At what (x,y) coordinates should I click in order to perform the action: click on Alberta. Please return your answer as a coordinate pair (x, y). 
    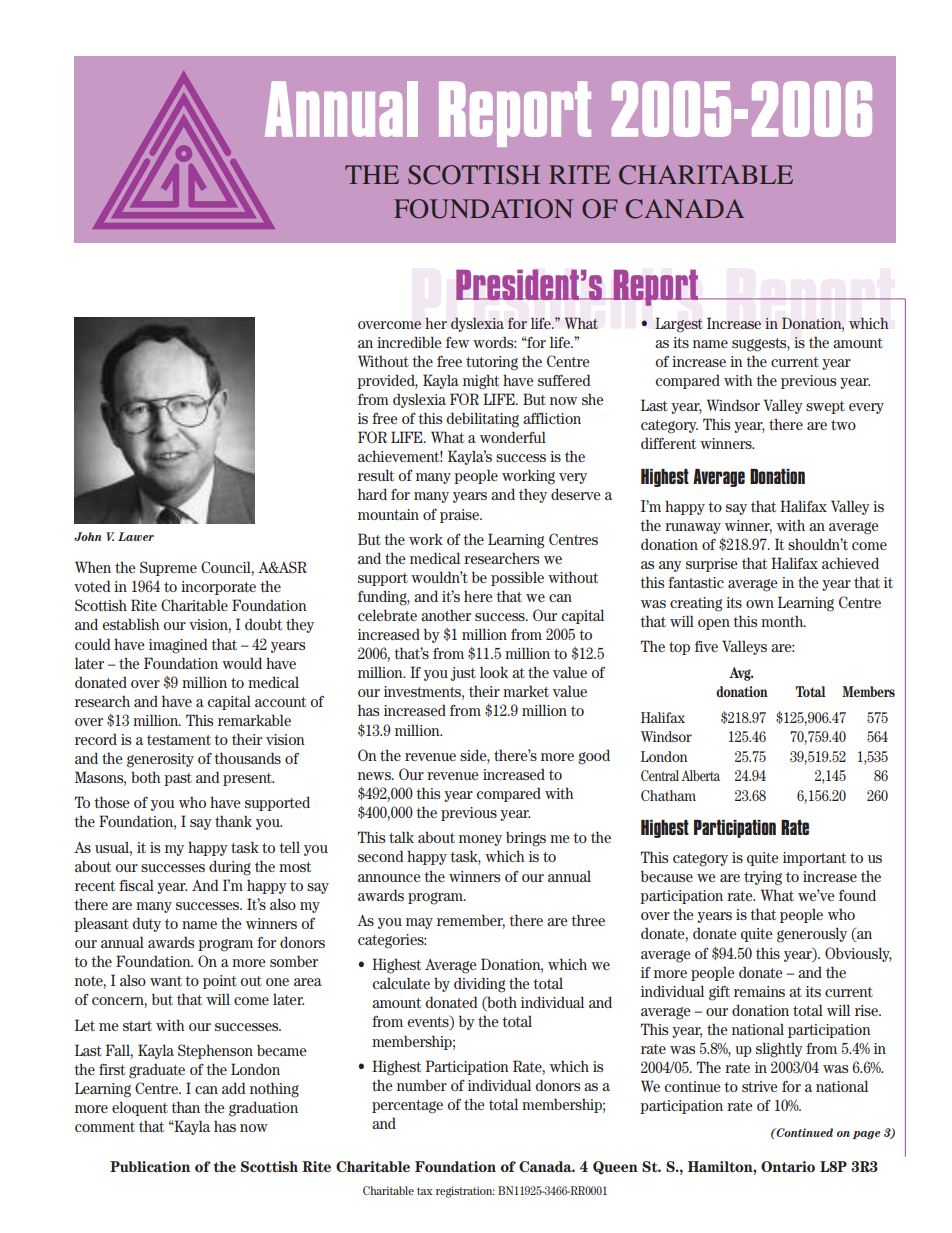
    Looking at the image, I should click on (700, 775).
